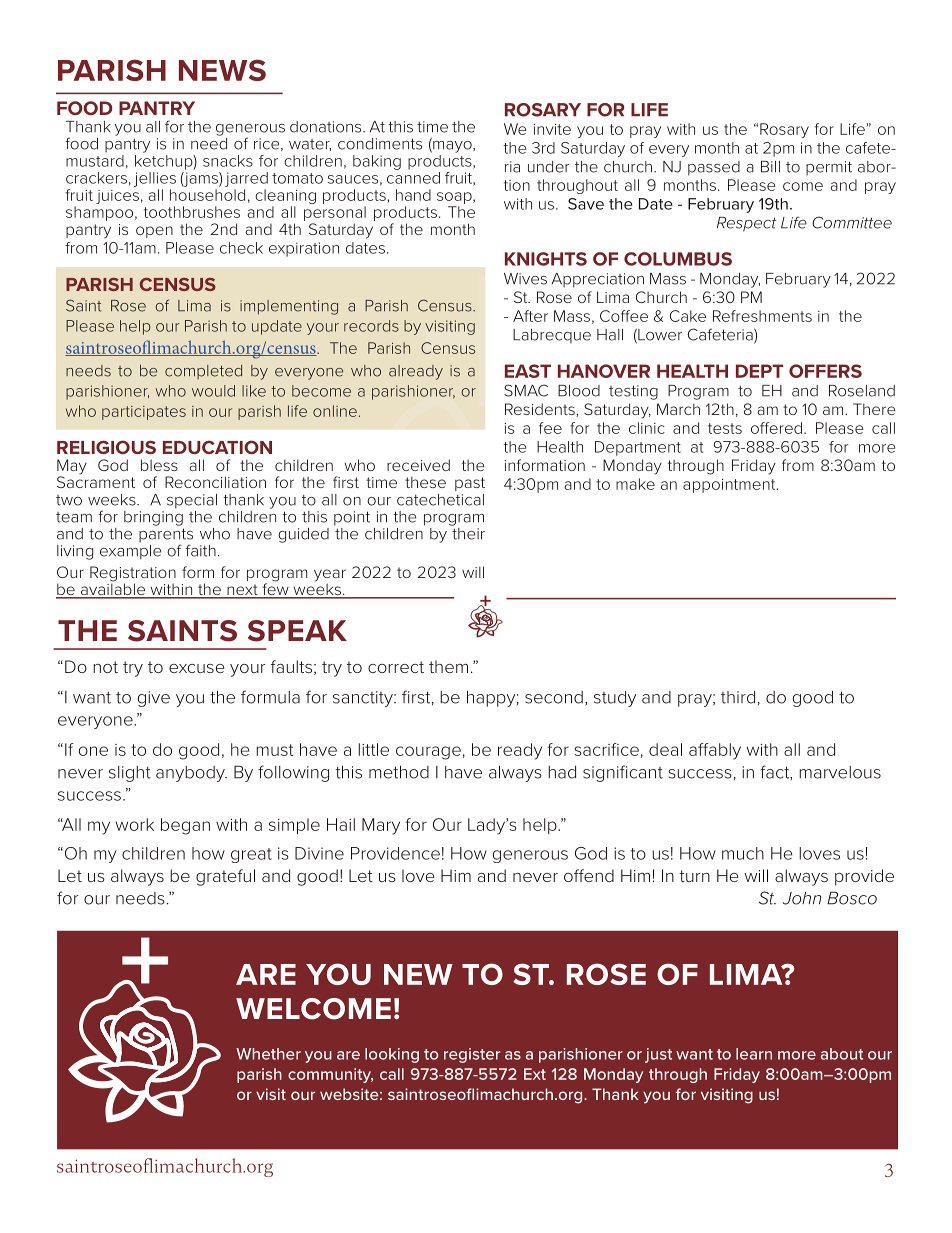 This screenshot has height=1233, width=952. I want to click on Whether, so click(268, 1054).
